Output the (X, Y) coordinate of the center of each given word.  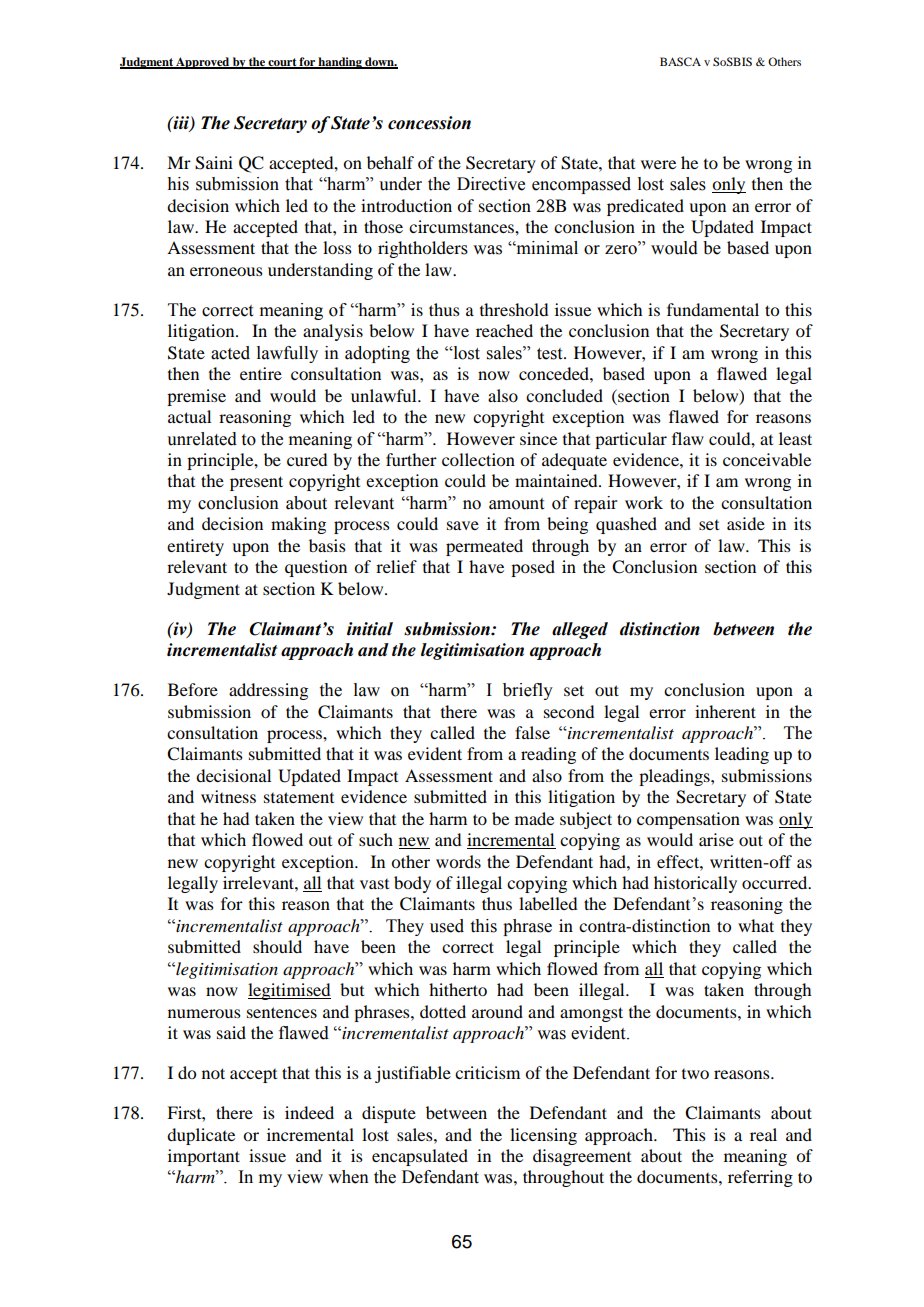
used (447, 926)
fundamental (713, 309)
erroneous (226, 271)
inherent (725, 711)
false (532, 732)
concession (429, 123)
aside (746, 523)
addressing (268, 691)
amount (516, 504)
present (256, 483)
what (756, 925)
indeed (309, 1112)
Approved (203, 63)
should (277, 946)
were (658, 164)
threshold (514, 309)
